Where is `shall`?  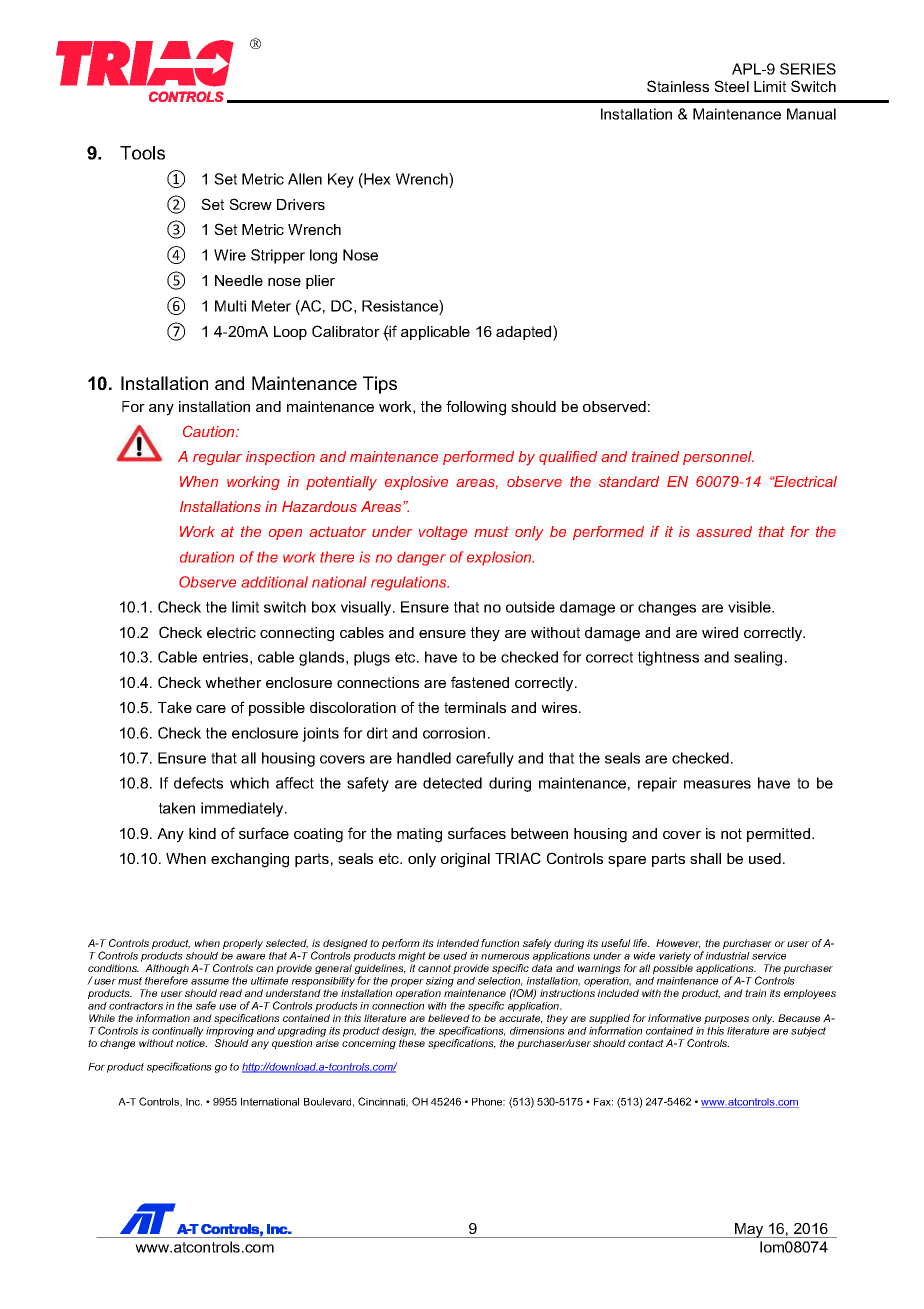 shall is located at coordinates (705, 858).
